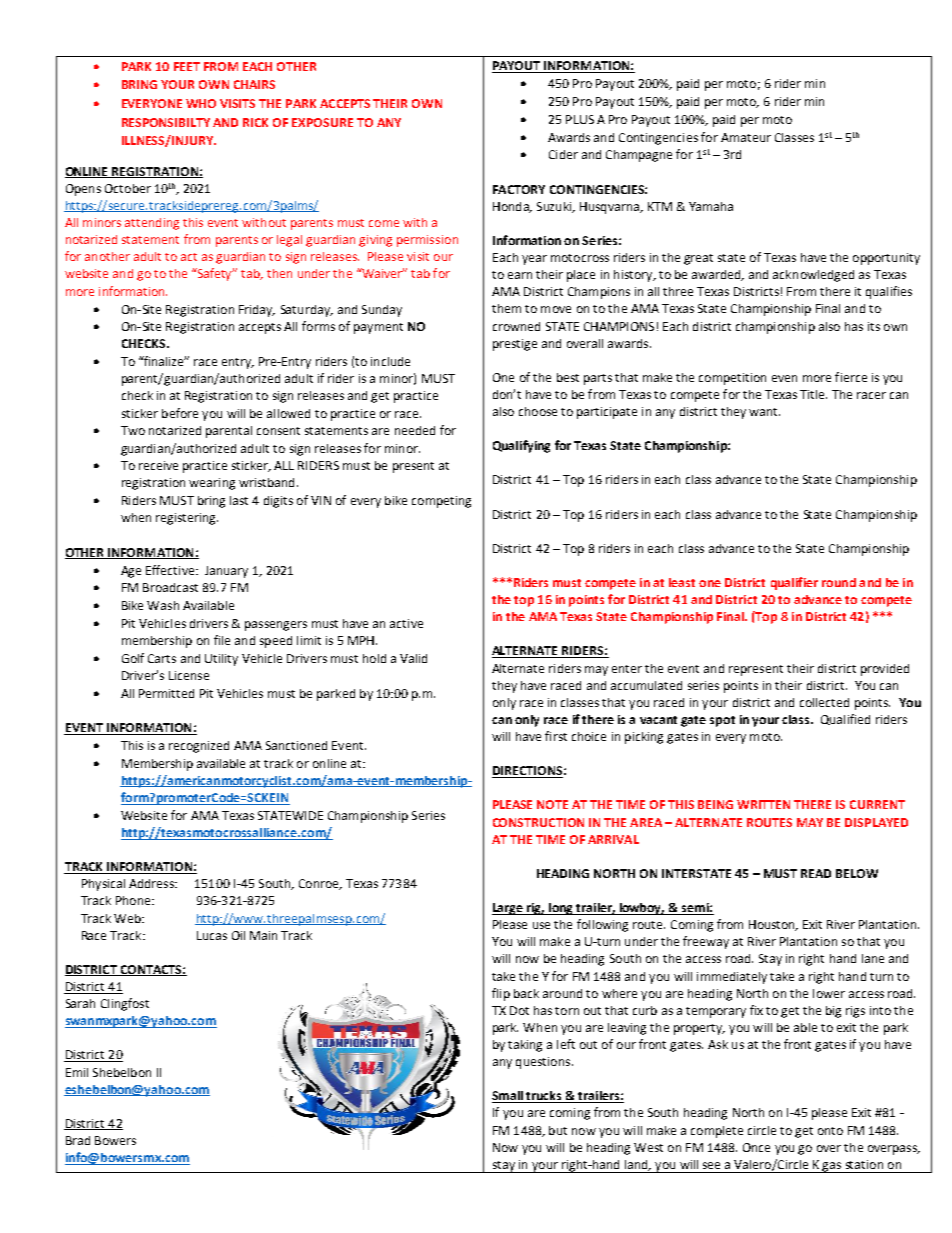 The image size is (952, 1233). What do you see at coordinates (580, 119) in the page?
I see `PLUS` at bounding box center [580, 119].
